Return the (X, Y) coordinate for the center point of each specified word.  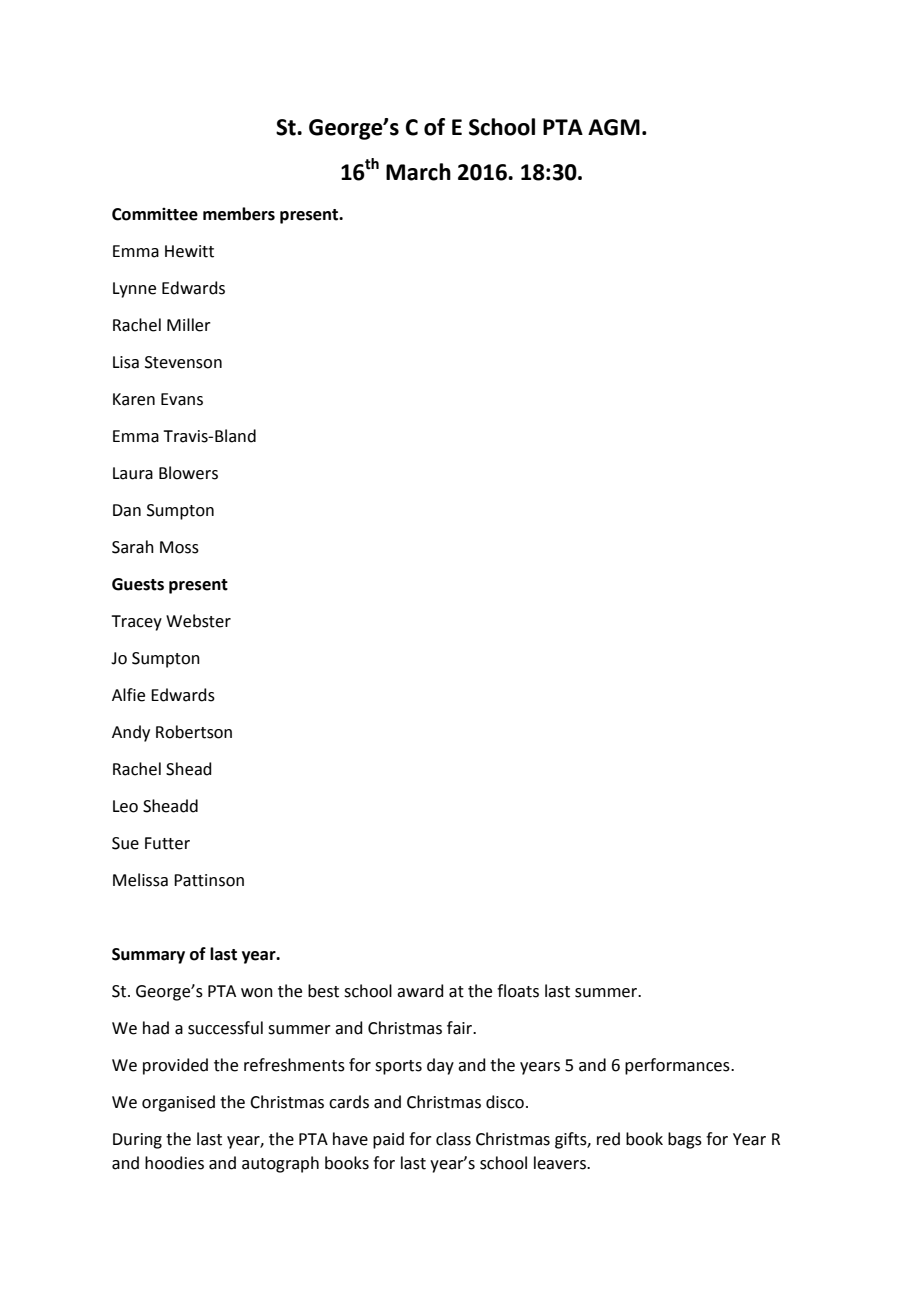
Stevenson (183, 362)
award (420, 991)
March (418, 172)
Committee (155, 214)
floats (518, 991)
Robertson (194, 732)
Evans (182, 399)
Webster (198, 621)
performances (678, 1066)
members (239, 214)
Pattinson (209, 880)
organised (178, 1103)
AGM (614, 127)
